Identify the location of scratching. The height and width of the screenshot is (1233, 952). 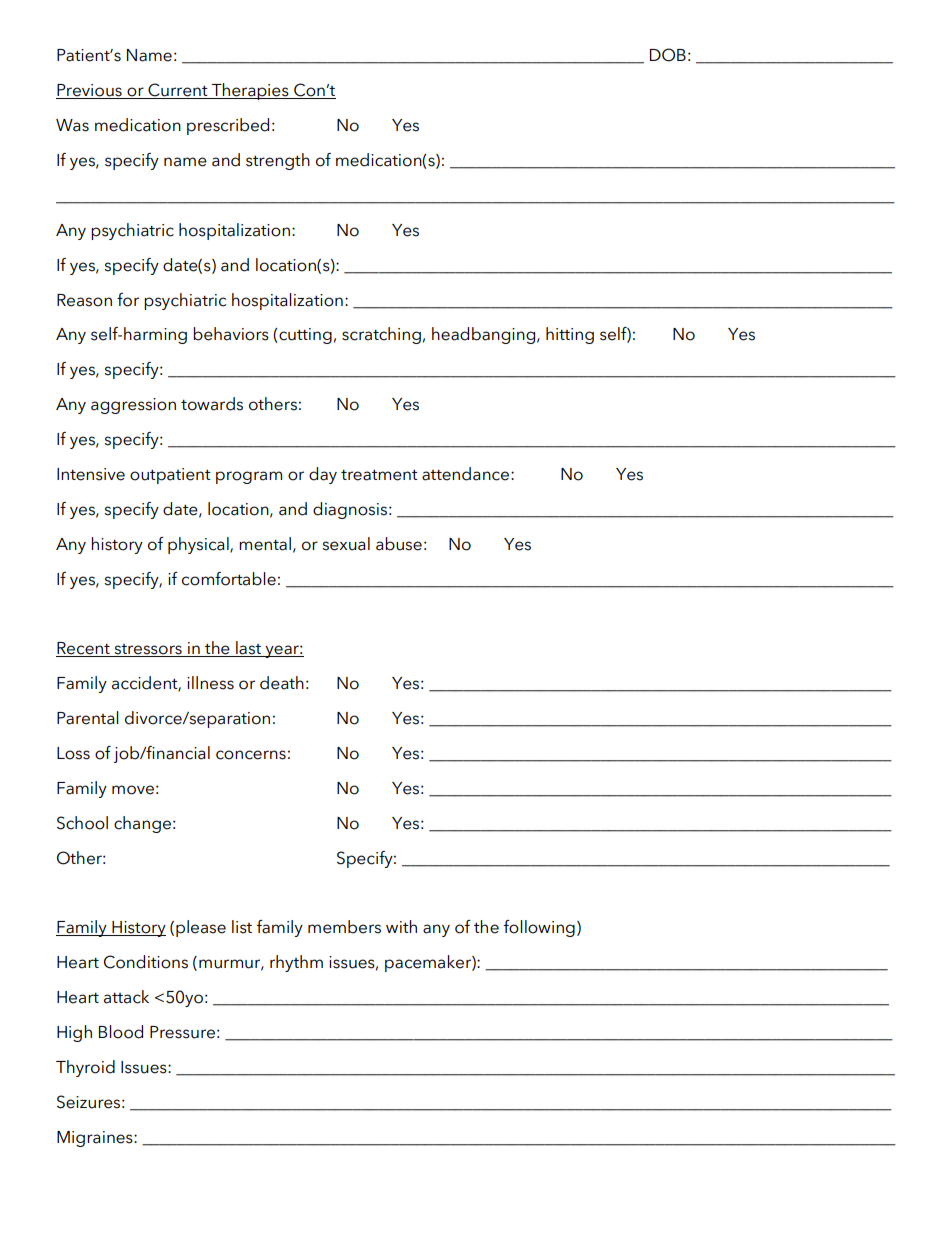
(381, 335).
